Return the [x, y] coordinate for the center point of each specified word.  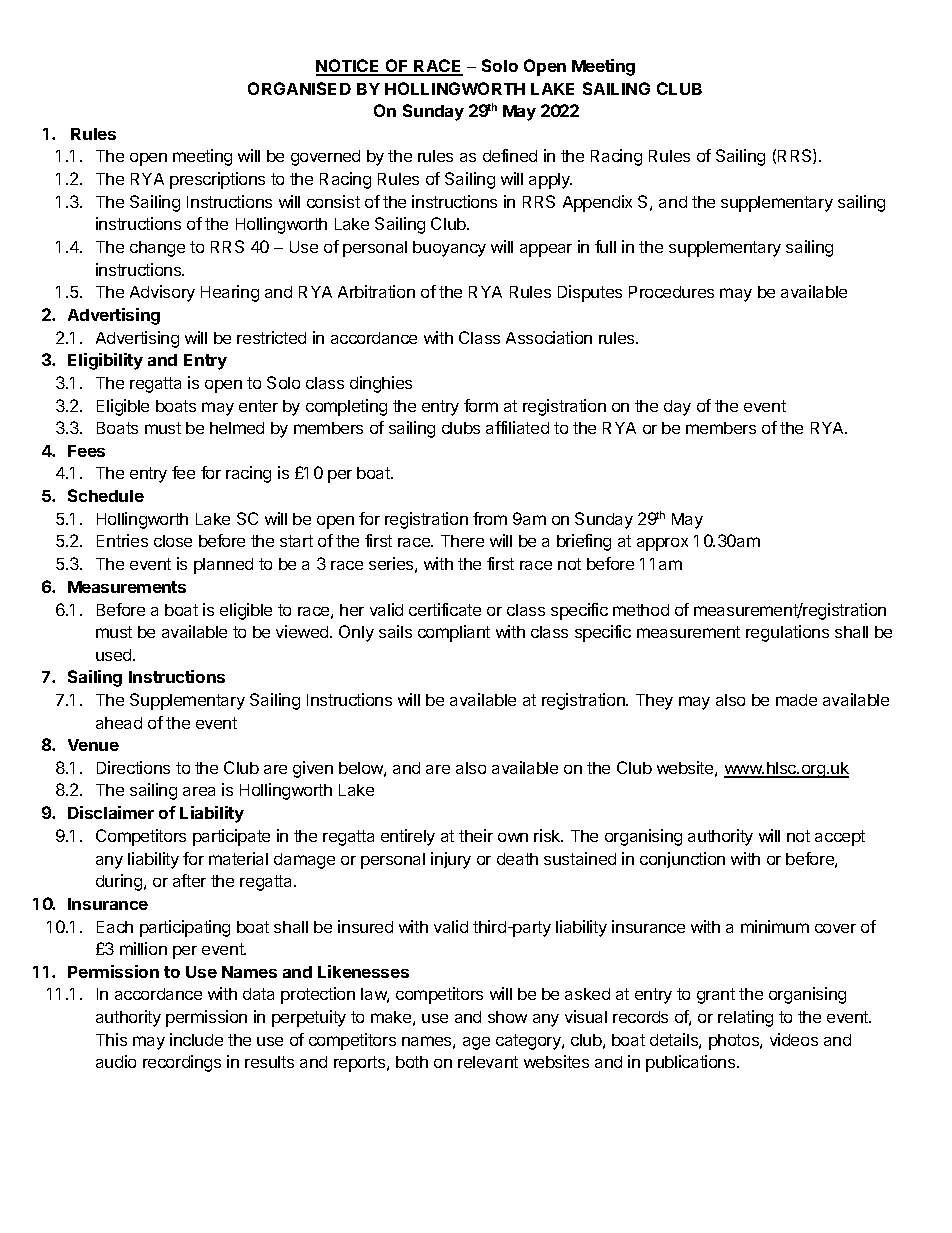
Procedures [671, 292]
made [796, 700]
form [481, 405]
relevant [488, 1062]
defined [510, 155]
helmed [237, 428]
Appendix [597, 203]
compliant [454, 633]
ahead [119, 723]
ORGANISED [299, 88]
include [196, 1039]
